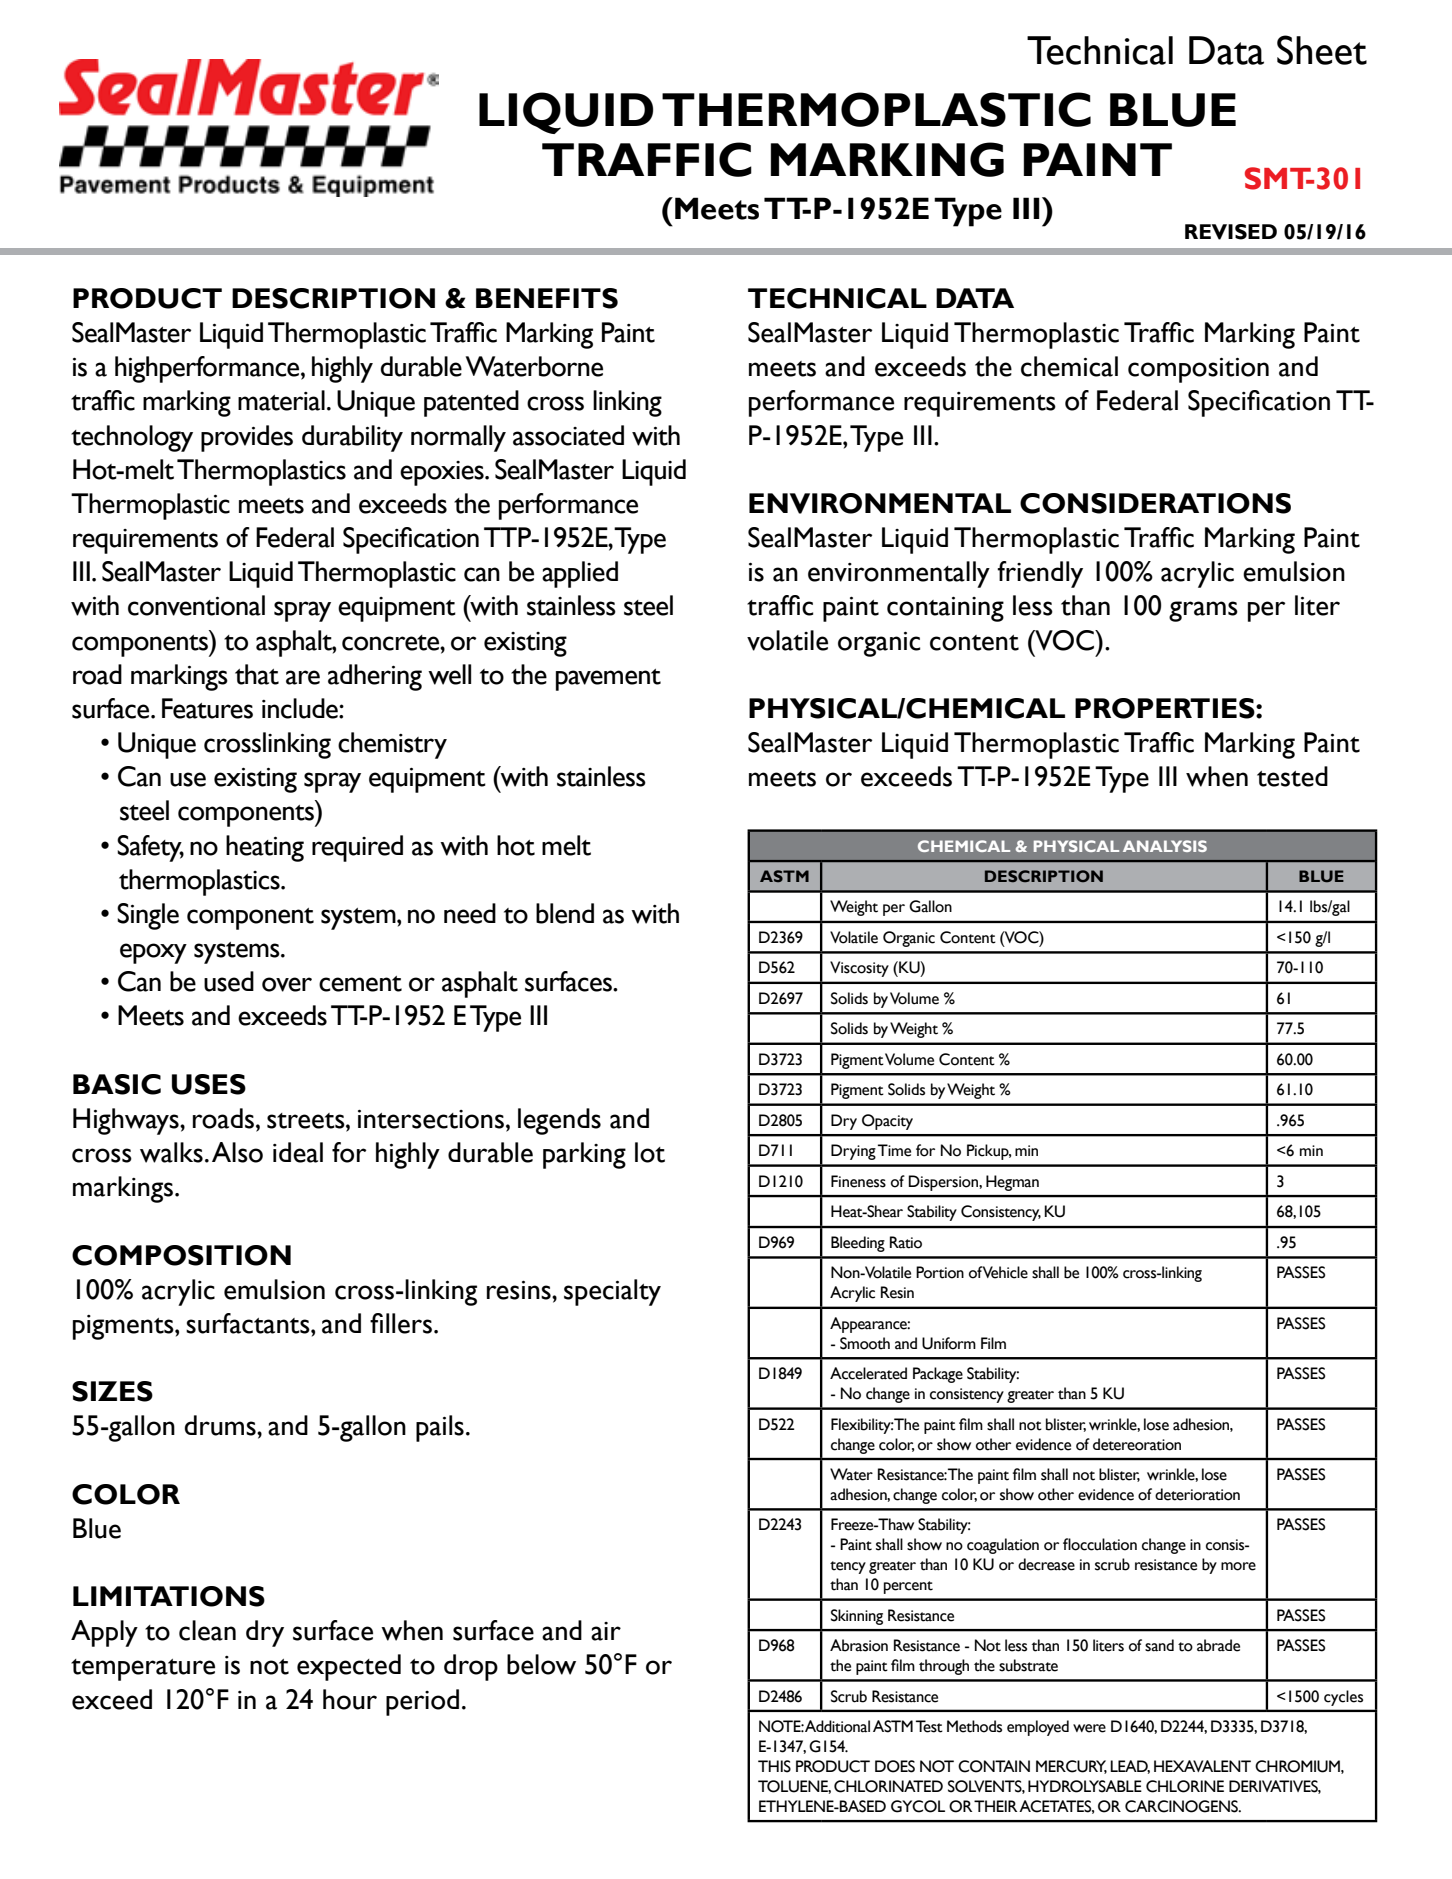  I want to click on BENEFITS, so click(547, 298).
